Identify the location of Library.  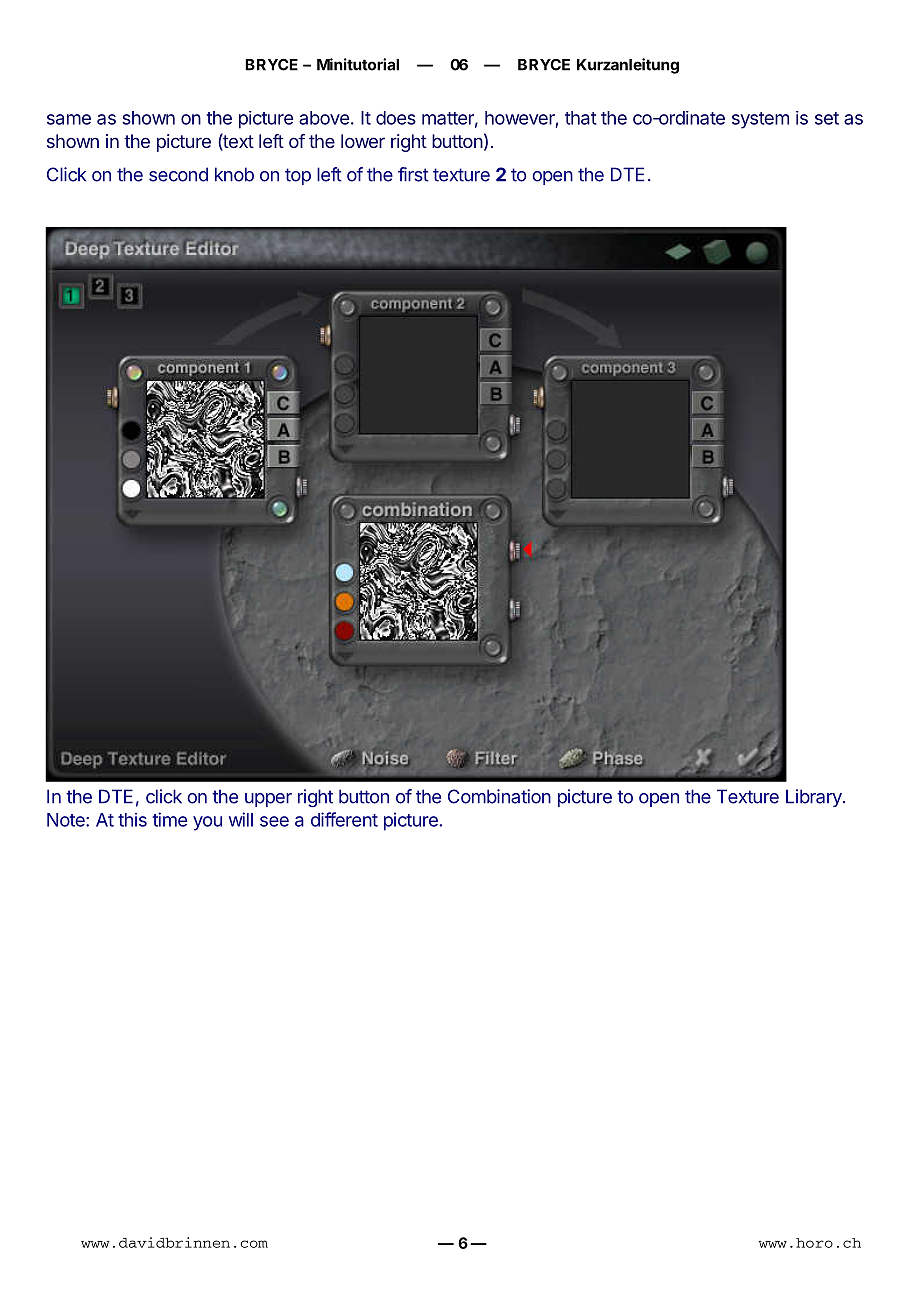
(815, 798).
